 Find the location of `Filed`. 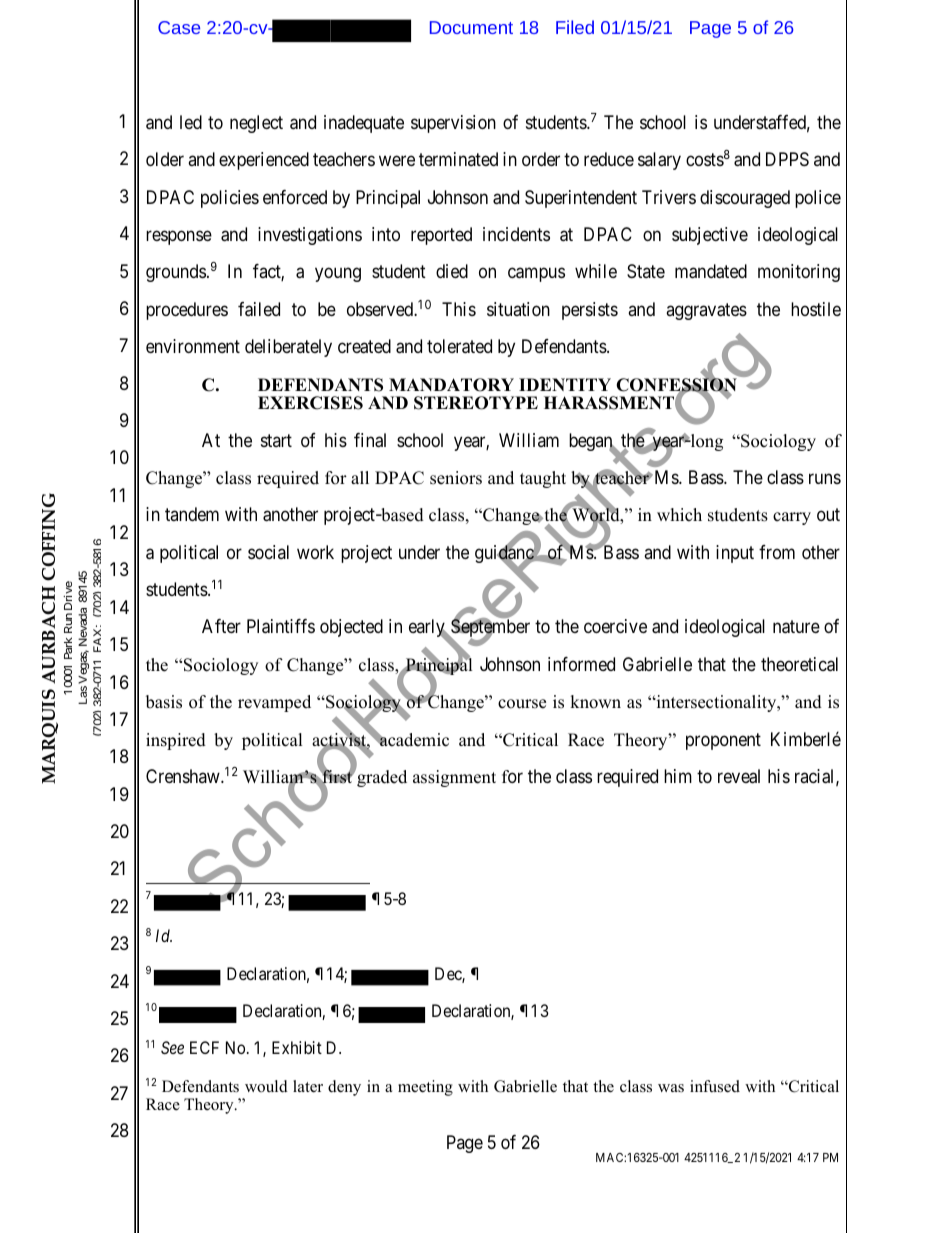

Filed is located at coordinates (575, 27).
